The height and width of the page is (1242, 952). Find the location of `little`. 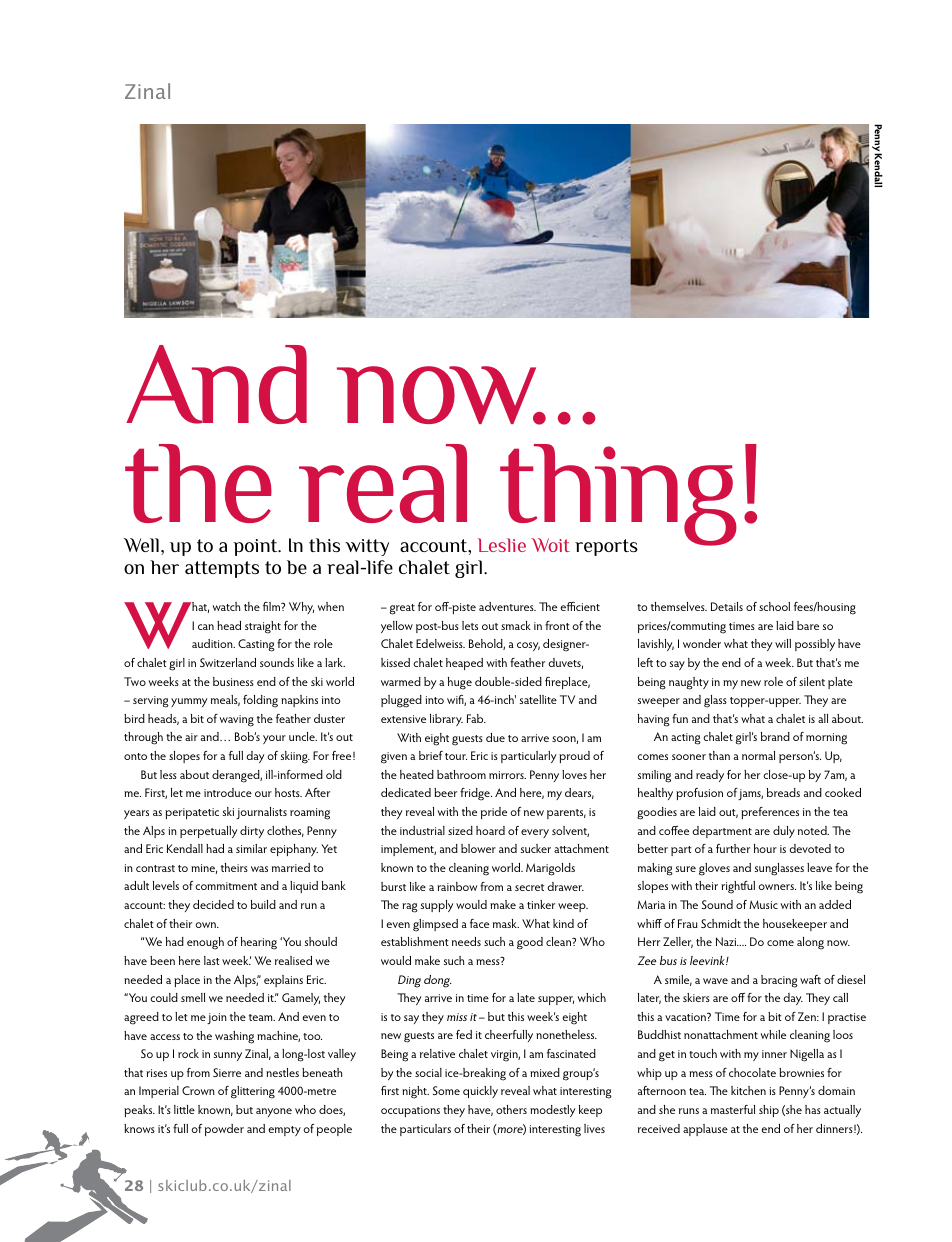

little is located at coordinates (184, 1109).
